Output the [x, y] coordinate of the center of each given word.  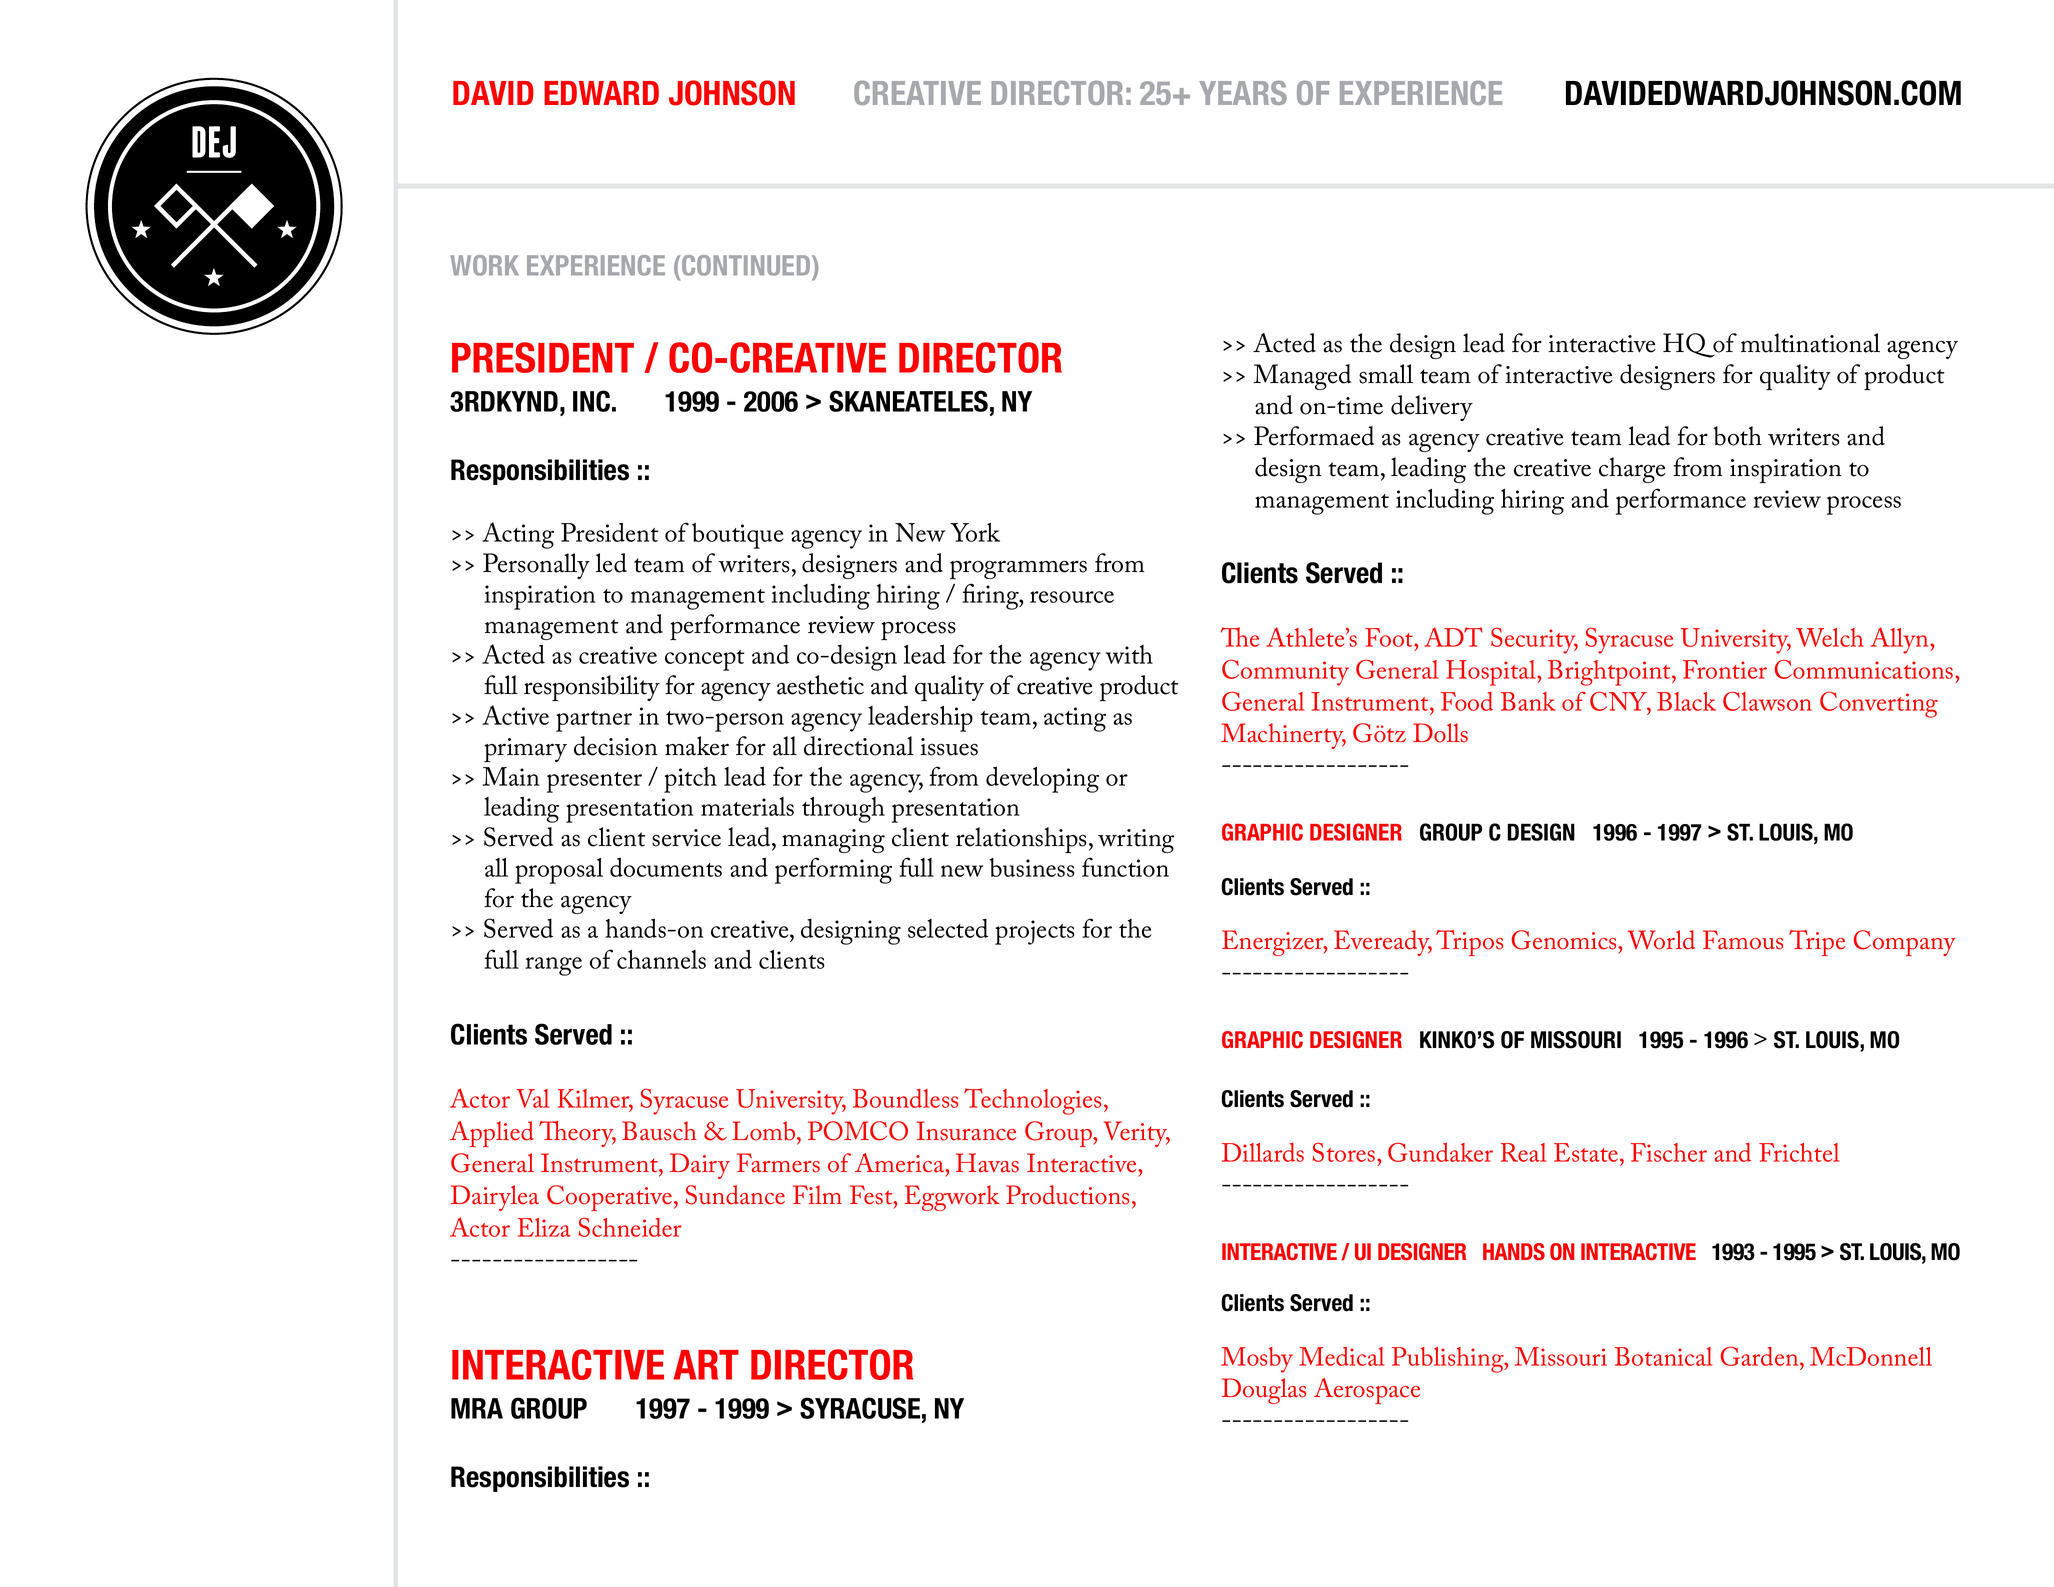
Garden [1761, 1356]
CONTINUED [746, 265]
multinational [1810, 343]
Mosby [1257, 1360]
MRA [477, 1408]
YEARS [1243, 93]
